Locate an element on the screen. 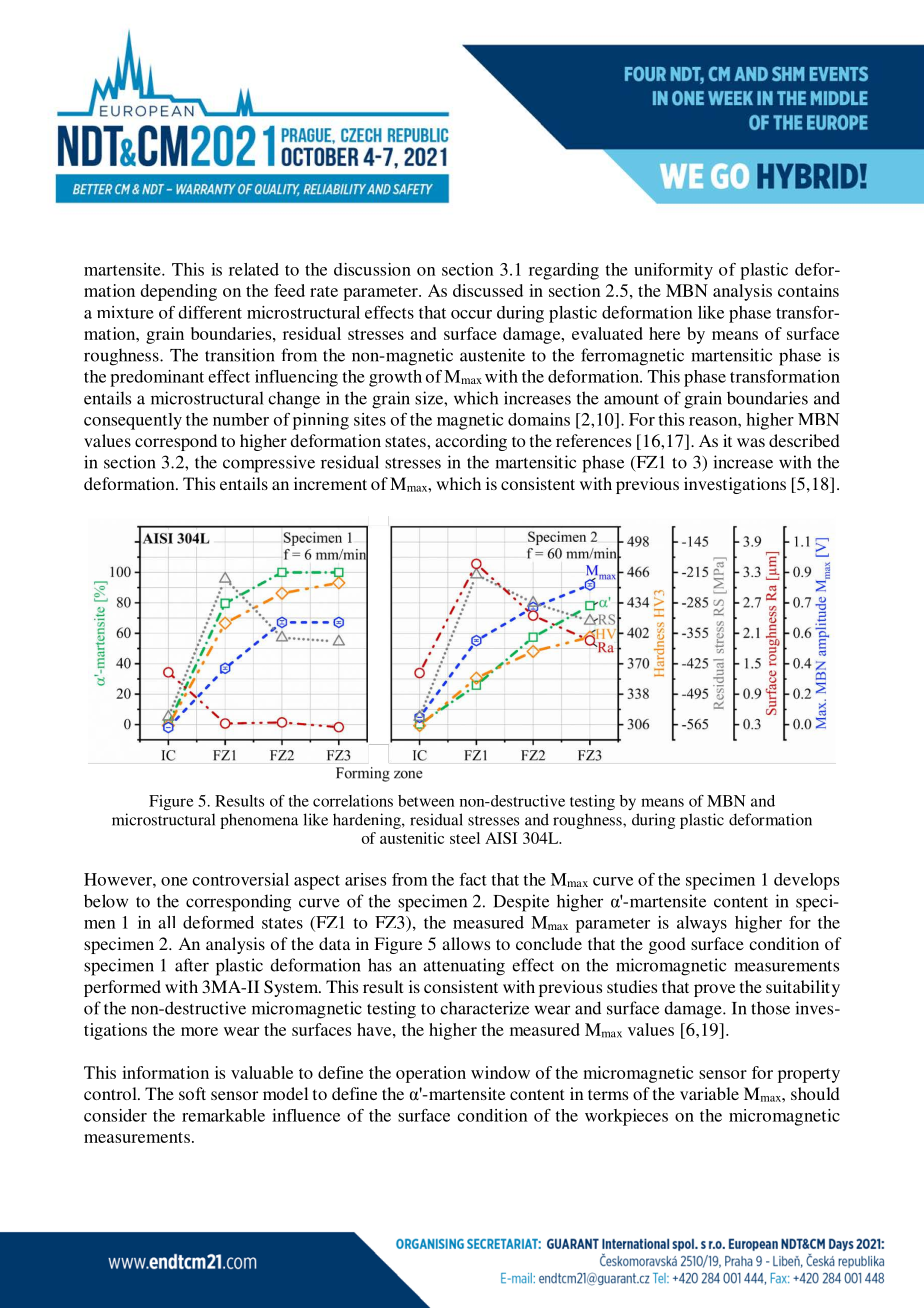 The height and width of the screenshot is (1308, 924). Results is located at coordinates (239, 801).
